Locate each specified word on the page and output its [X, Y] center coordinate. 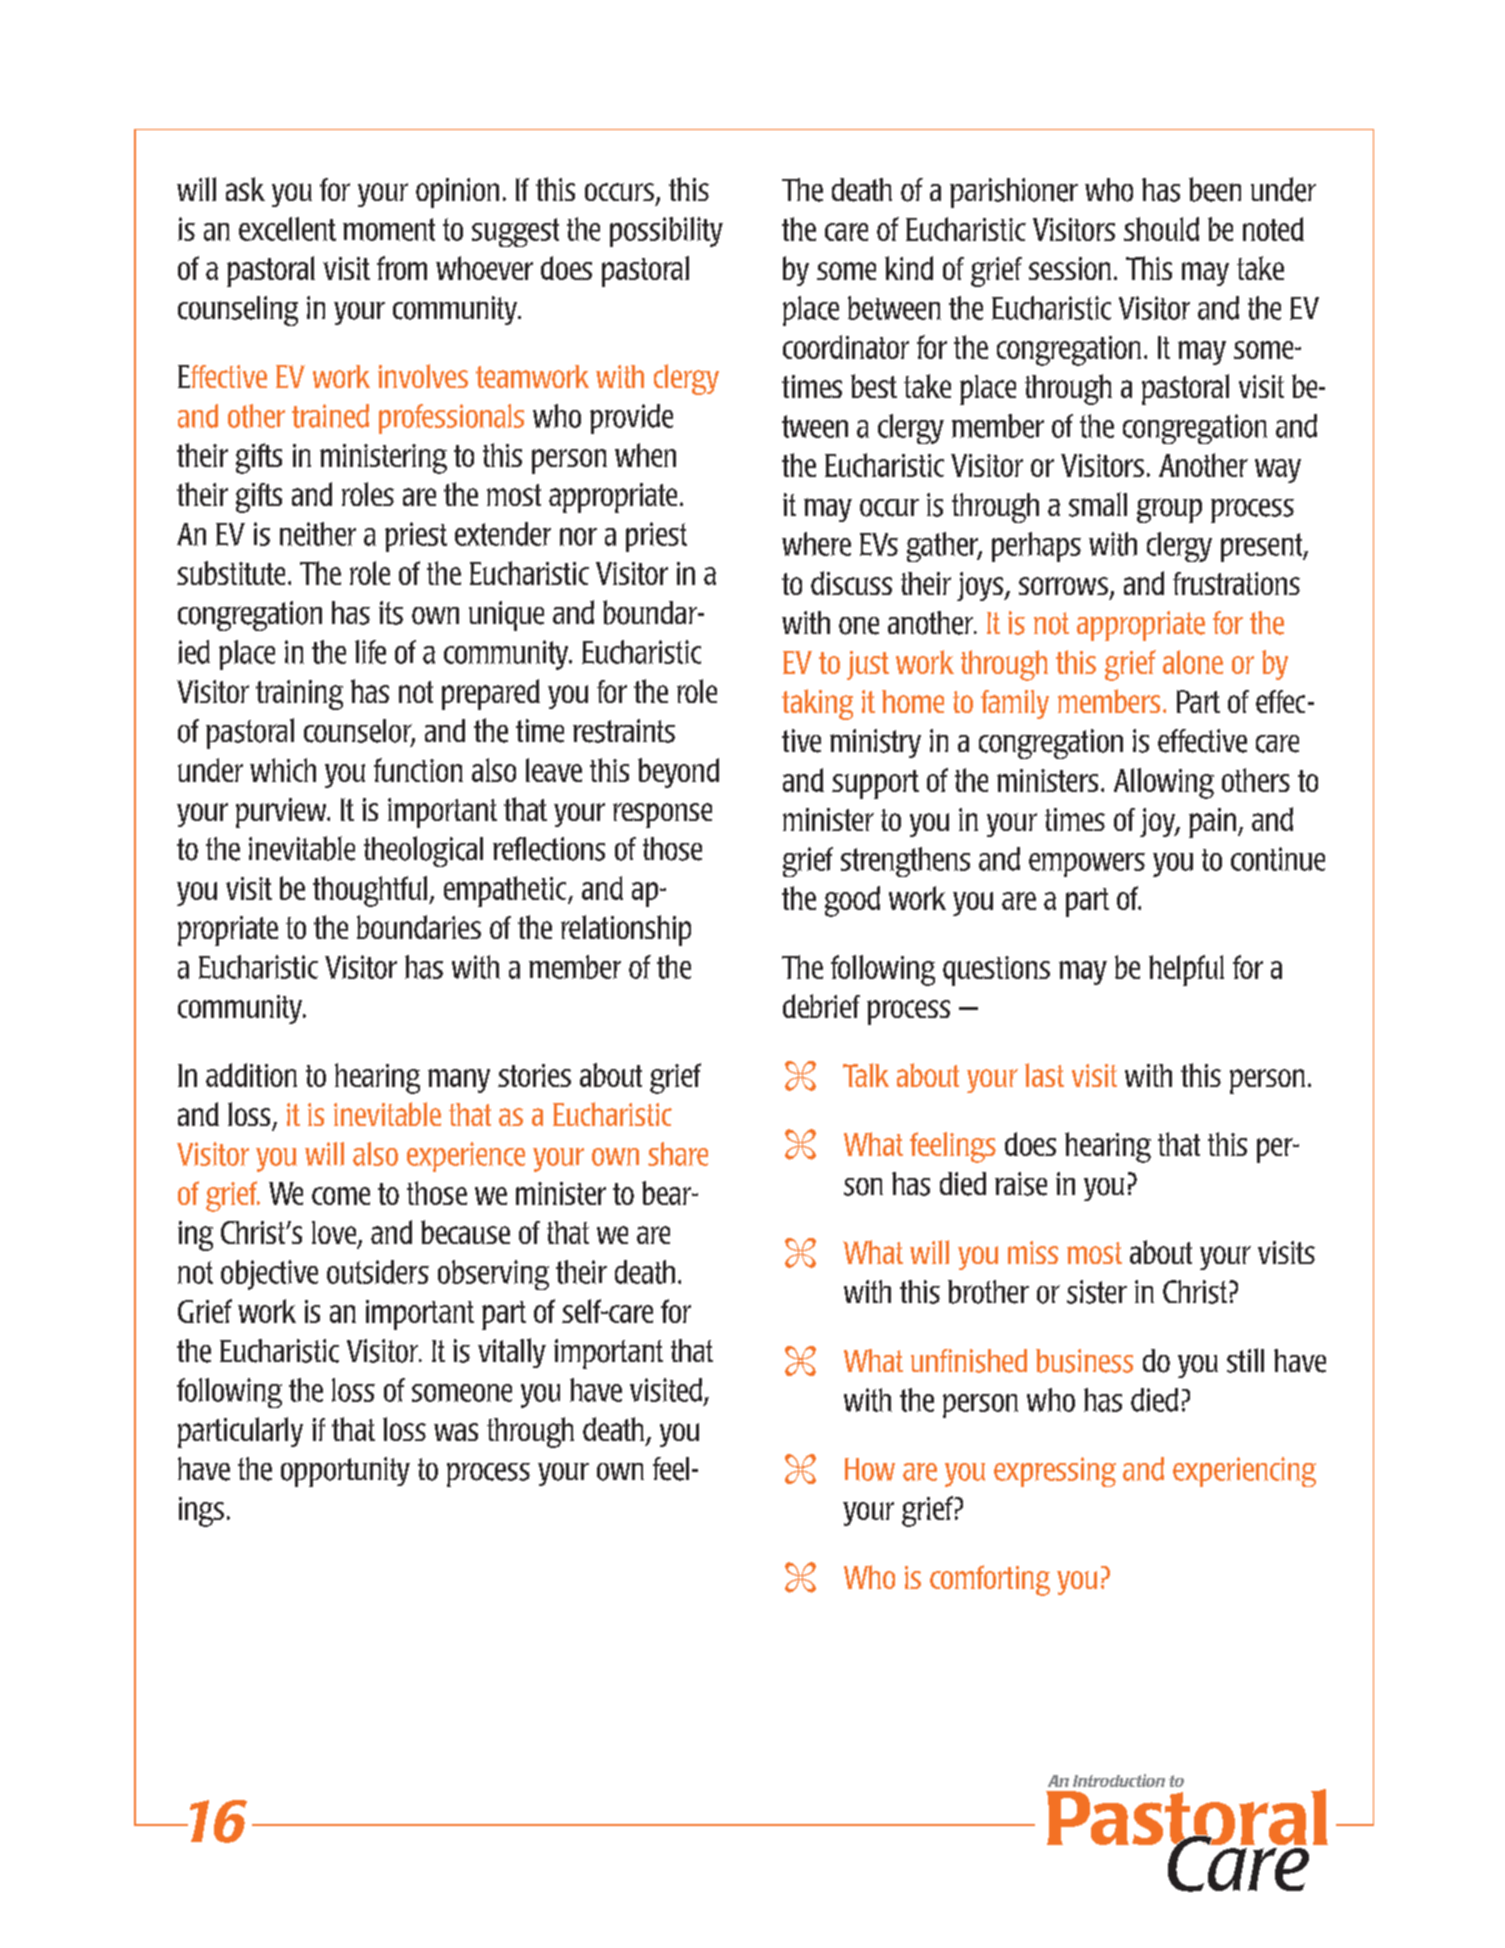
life [370, 652]
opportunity [345, 1472]
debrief [821, 1006]
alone [1193, 662]
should [1161, 229]
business [1084, 1361]
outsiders [378, 1272]
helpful [1186, 970]
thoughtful [371, 891]
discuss [851, 583]
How [870, 1469]
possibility [666, 232]
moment [389, 229]
